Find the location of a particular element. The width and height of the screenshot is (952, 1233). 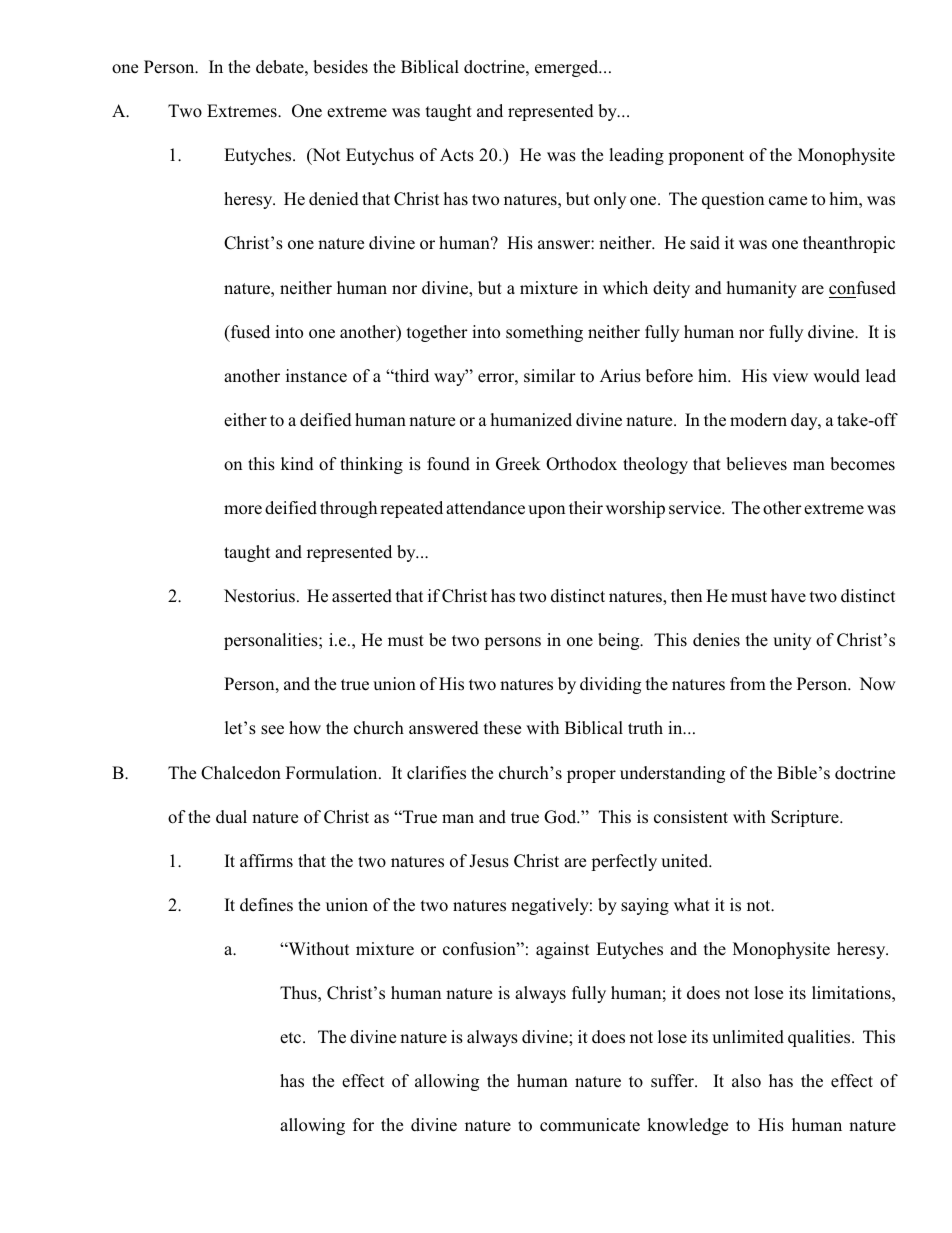

God is located at coordinates (561, 817).
